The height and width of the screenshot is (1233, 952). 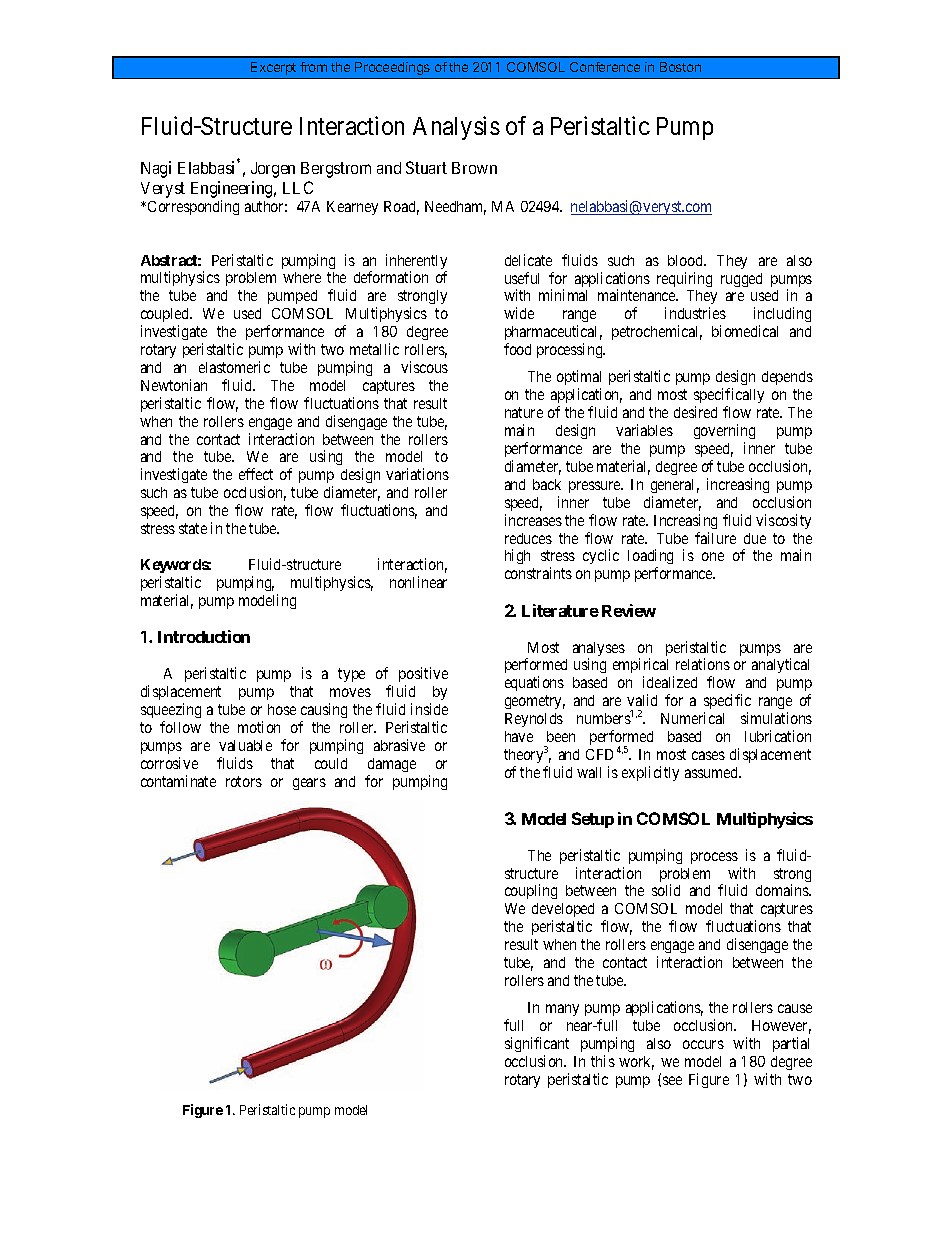 I want to click on Newtonian, so click(x=174, y=385).
